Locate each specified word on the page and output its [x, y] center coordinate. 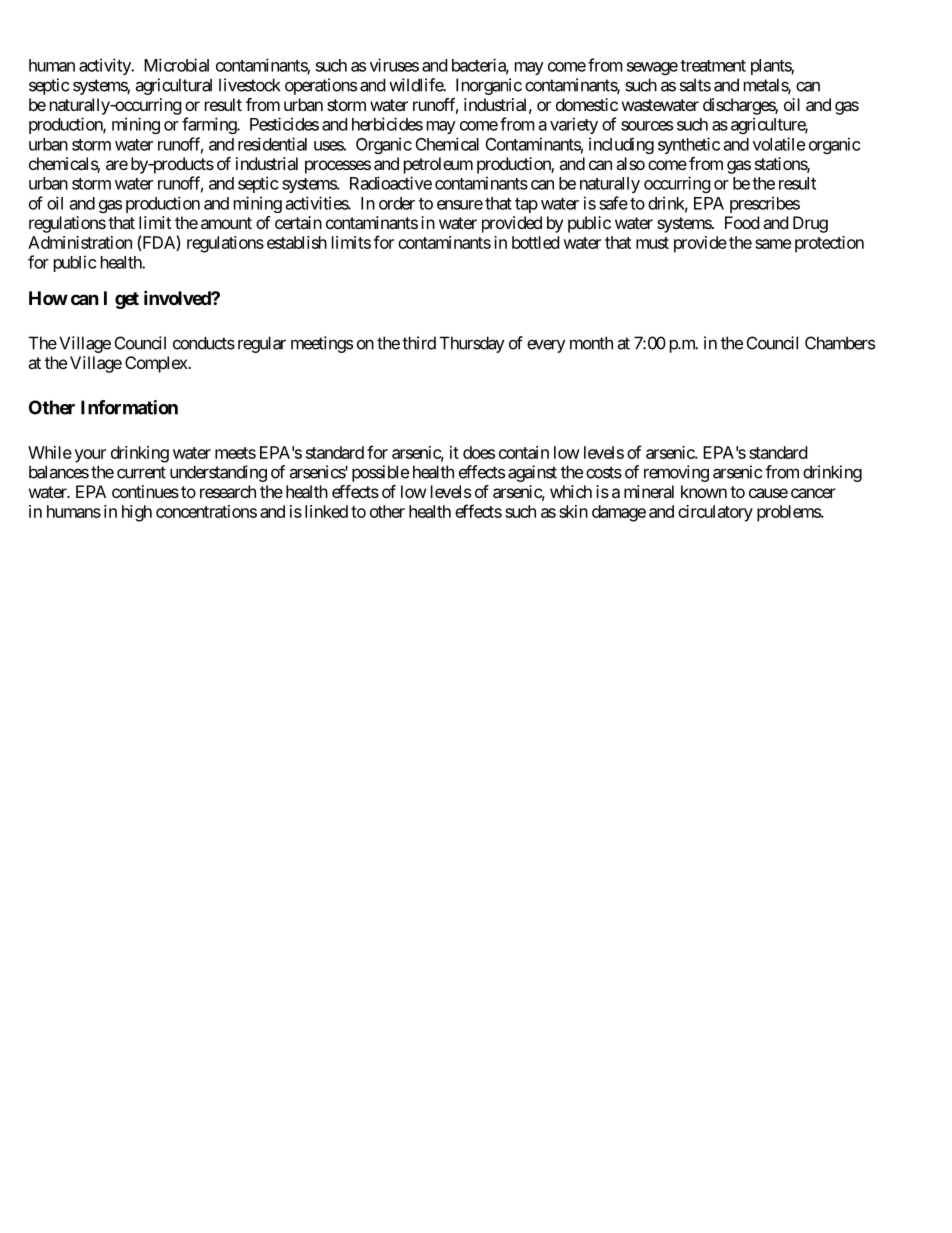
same [773, 244]
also [630, 163]
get [127, 300]
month [591, 343]
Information [129, 407]
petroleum [438, 165]
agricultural [173, 86]
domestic [587, 104]
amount [226, 223]
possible [380, 473]
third [419, 343]
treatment [713, 66]
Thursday [472, 344]
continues [145, 491]
